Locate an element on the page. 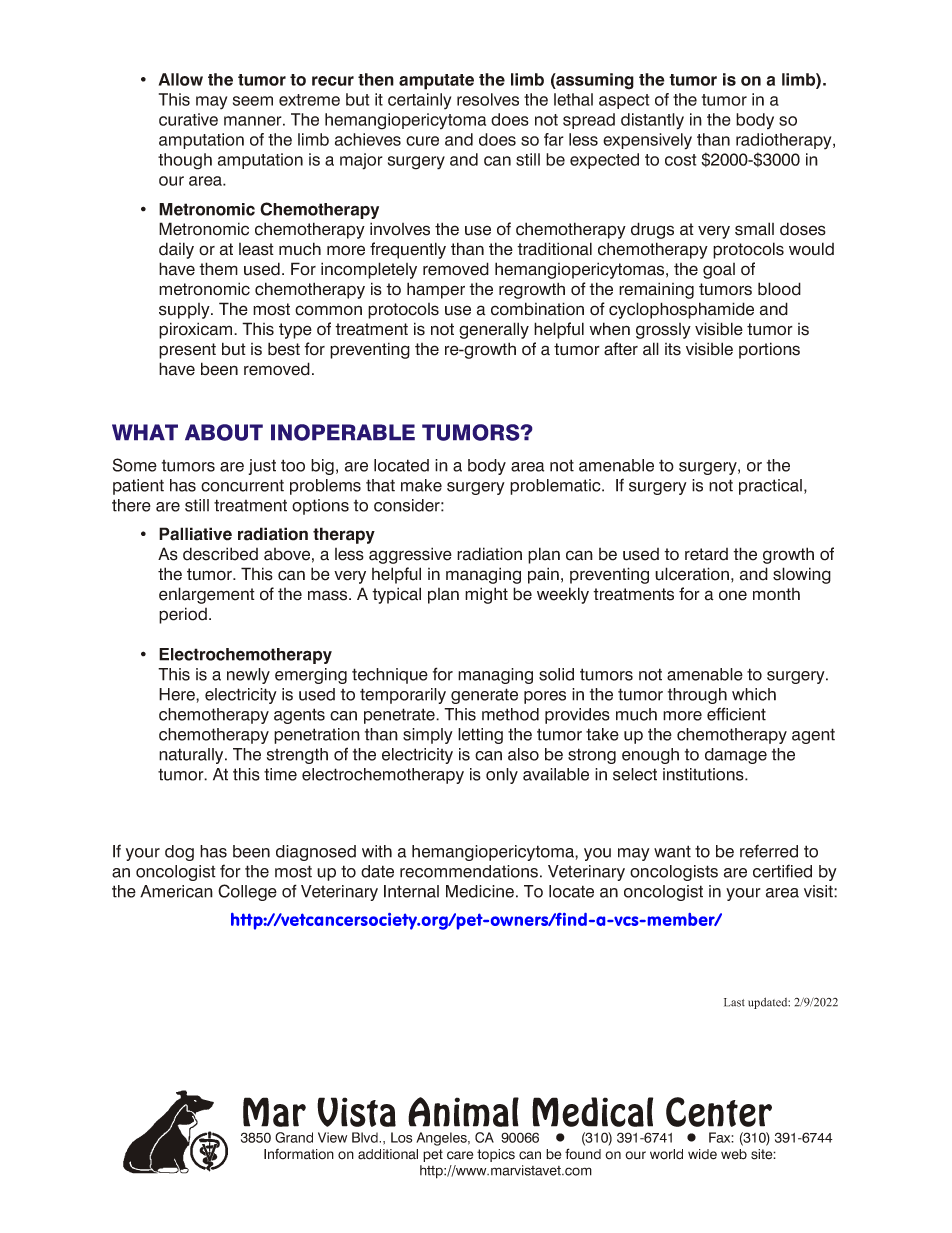  make is located at coordinates (421, 485).
